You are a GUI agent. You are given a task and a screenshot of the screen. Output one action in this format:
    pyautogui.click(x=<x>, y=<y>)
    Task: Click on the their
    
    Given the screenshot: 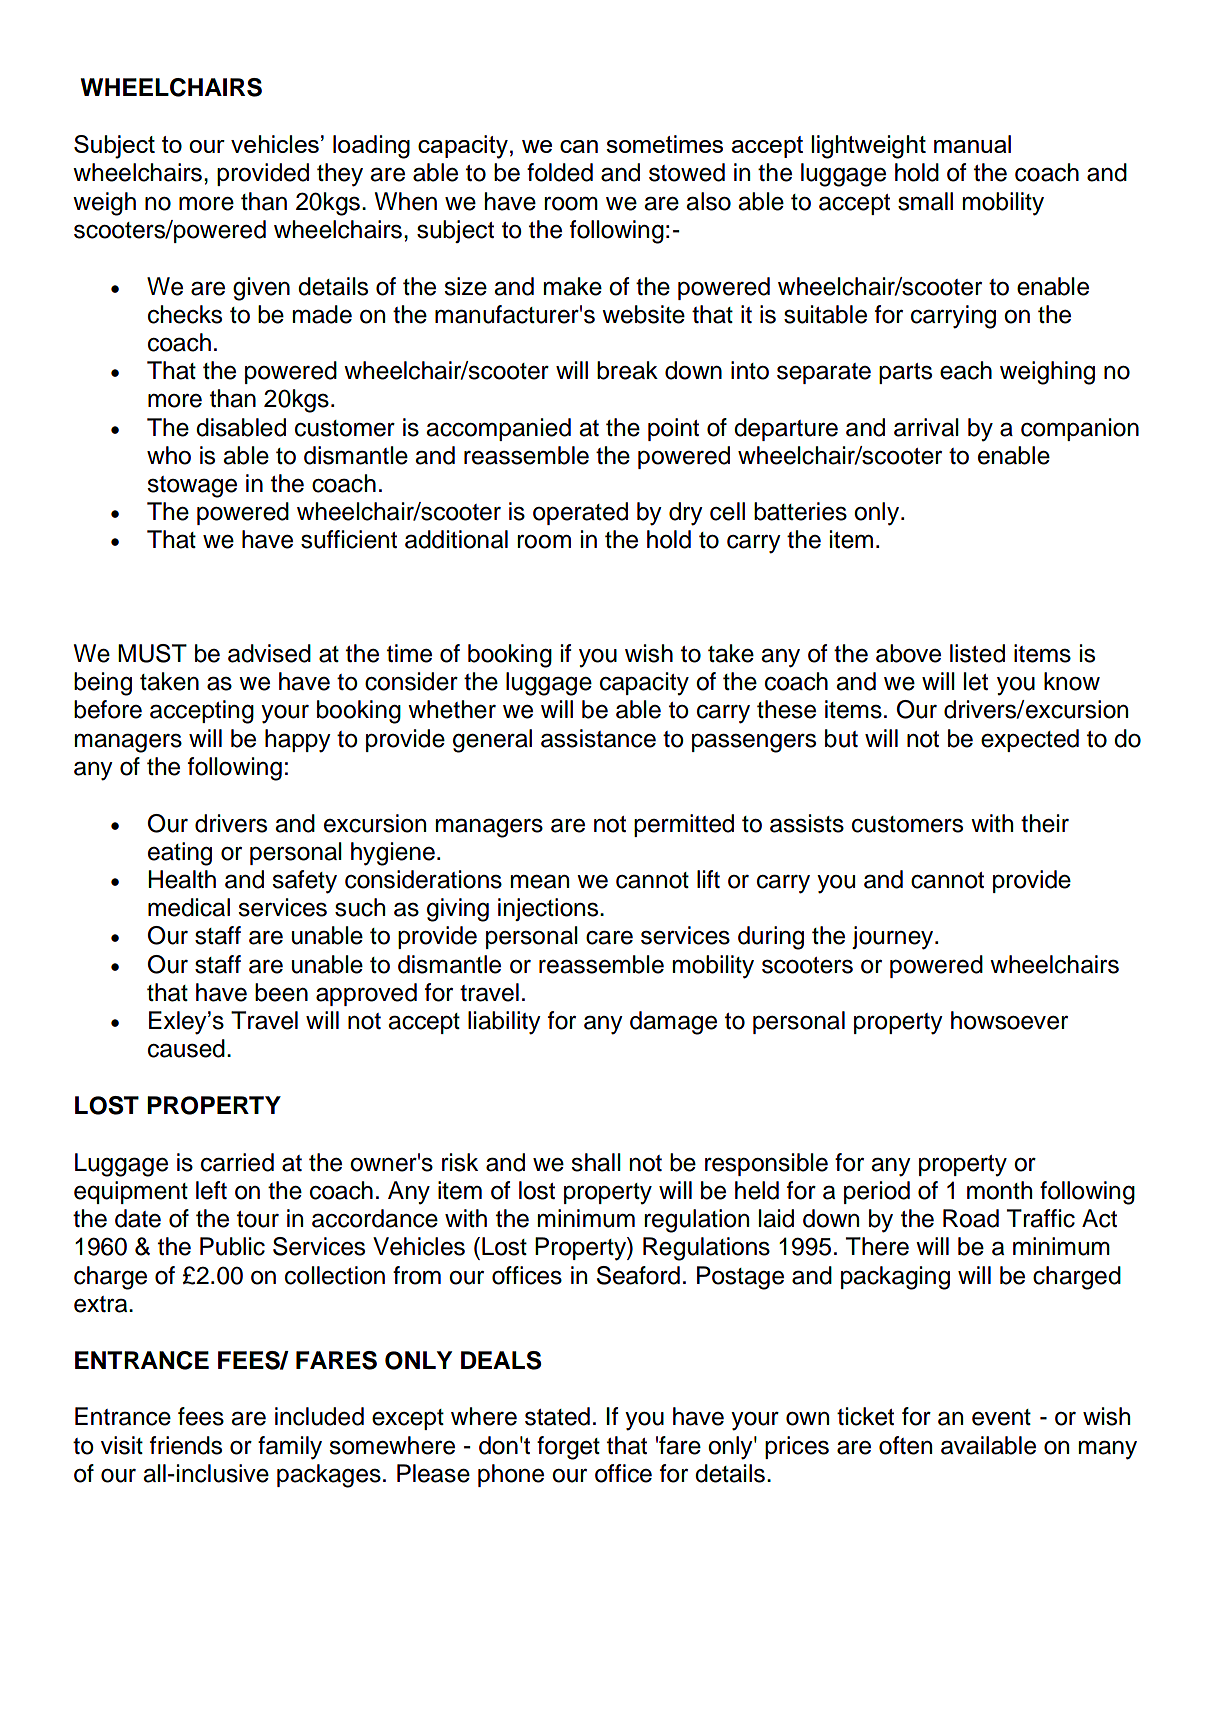 What is the action you would take?
    pyautogui.click(x=1045, y=823)
